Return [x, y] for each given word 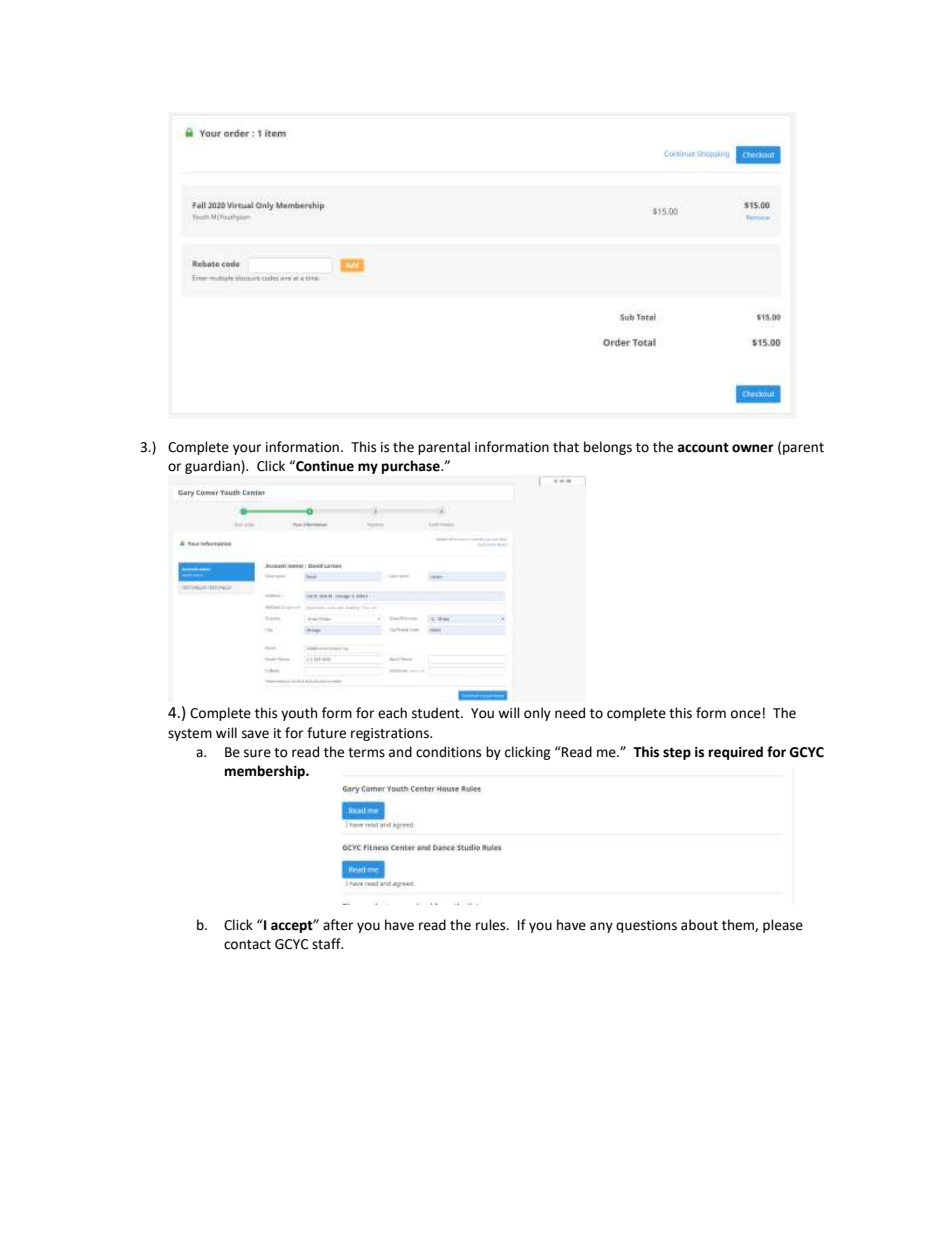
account [703, 447]
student [437, 713]
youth [299, 714]
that [566, 447]
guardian [213, 467]
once [746, 714]
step [677, 753]
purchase [412, 467]
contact [247, 945]
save [255, 734]
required [736, 753]
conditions [448, 752]
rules [492, 925]
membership [266, 772]
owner [753, 448]
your [247, 449]
